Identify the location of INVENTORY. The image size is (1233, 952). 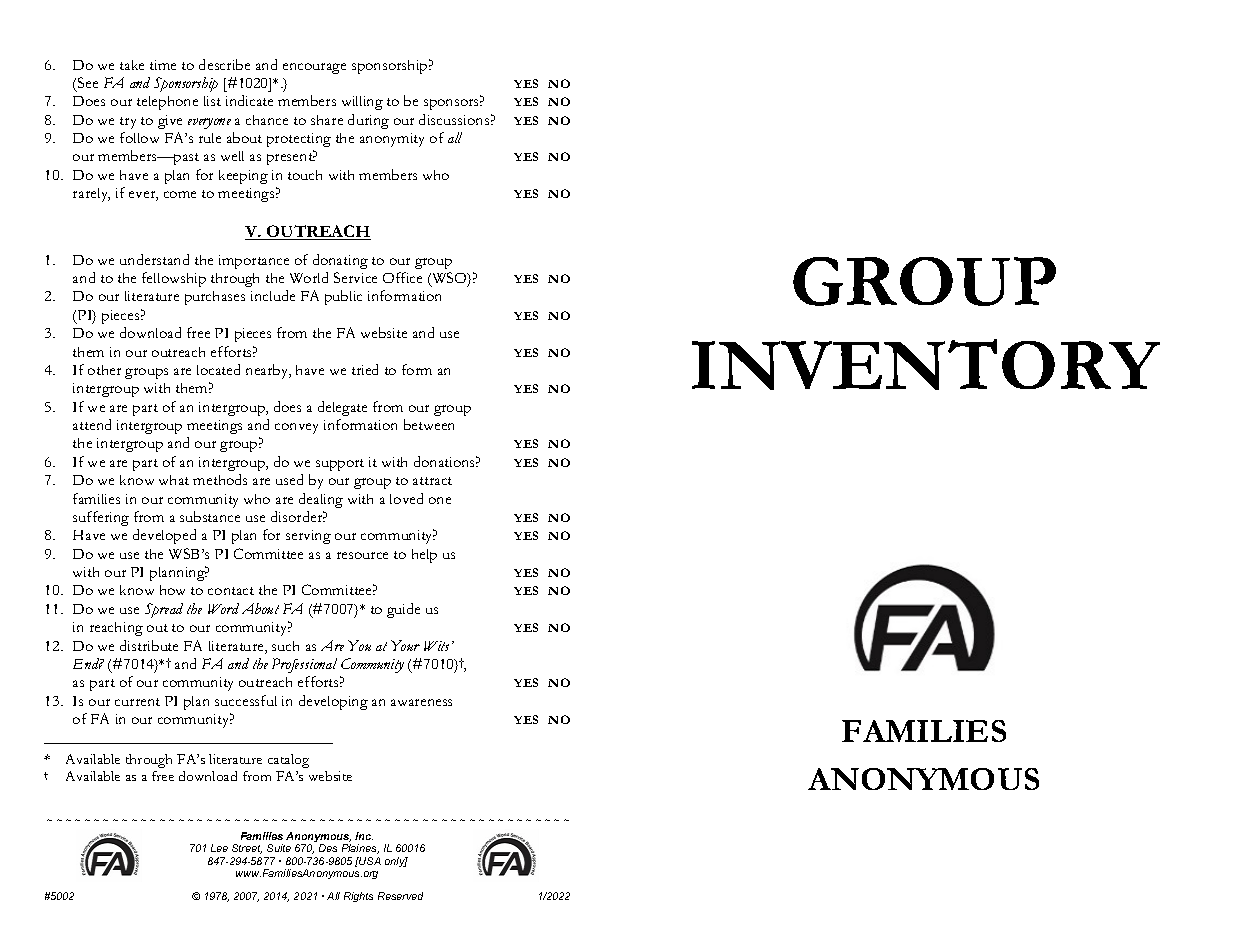
(926, 364).
